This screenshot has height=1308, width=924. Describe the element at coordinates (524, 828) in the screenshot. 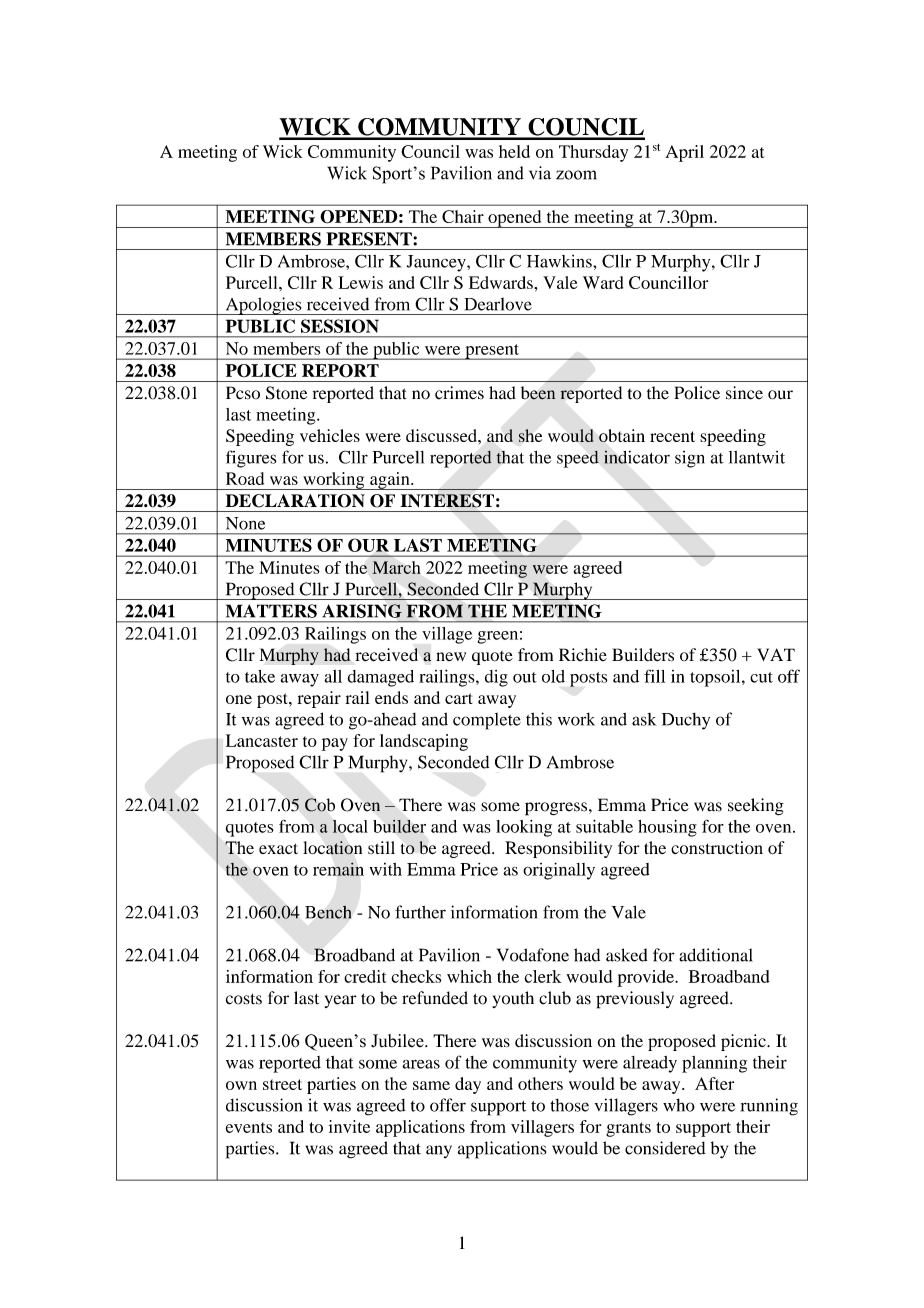

I see `looking` at that location.
